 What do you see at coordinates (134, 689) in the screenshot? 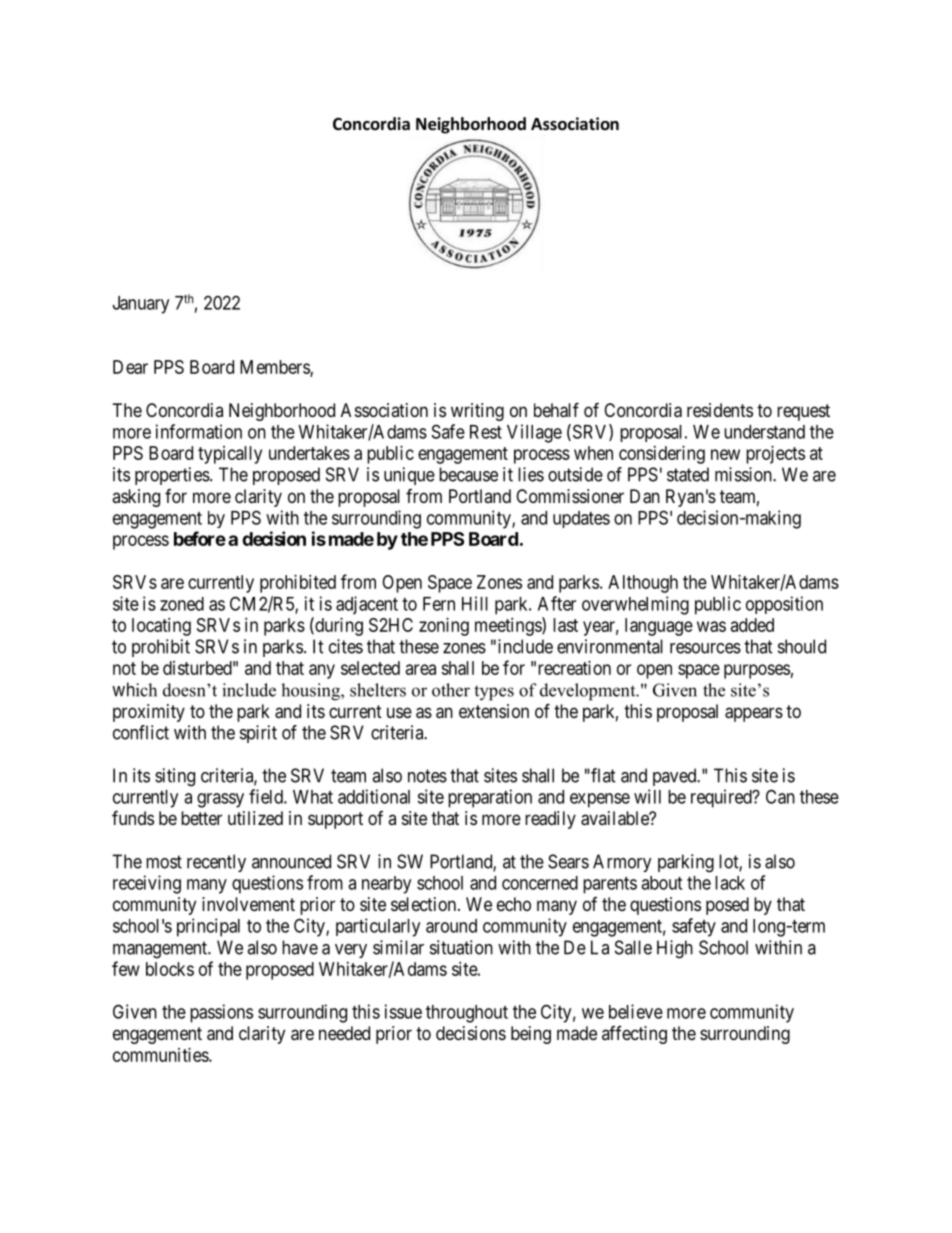
I see `which` at bounding box center [134, 689].
